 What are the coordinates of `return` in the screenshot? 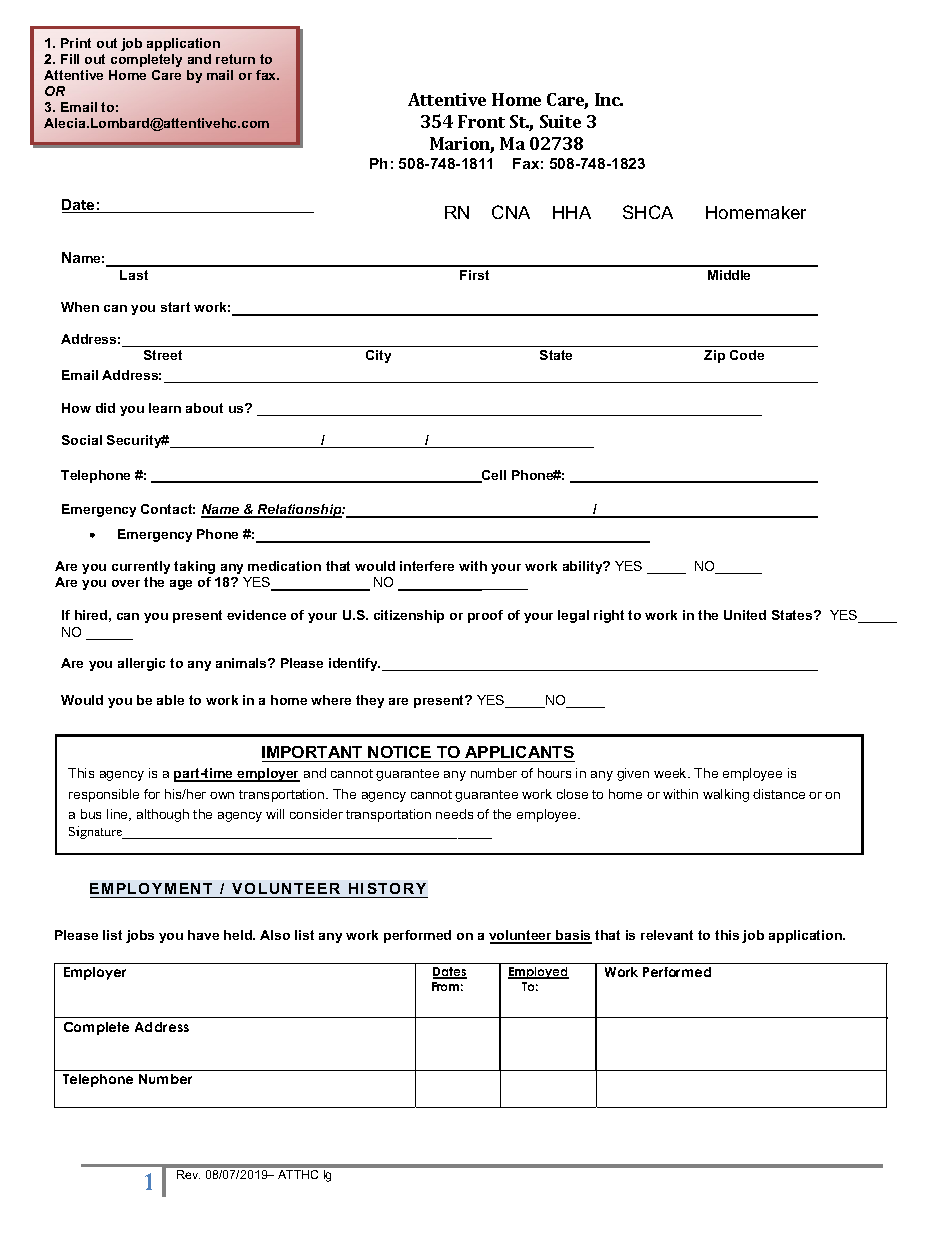 It's located at (235, 59).
